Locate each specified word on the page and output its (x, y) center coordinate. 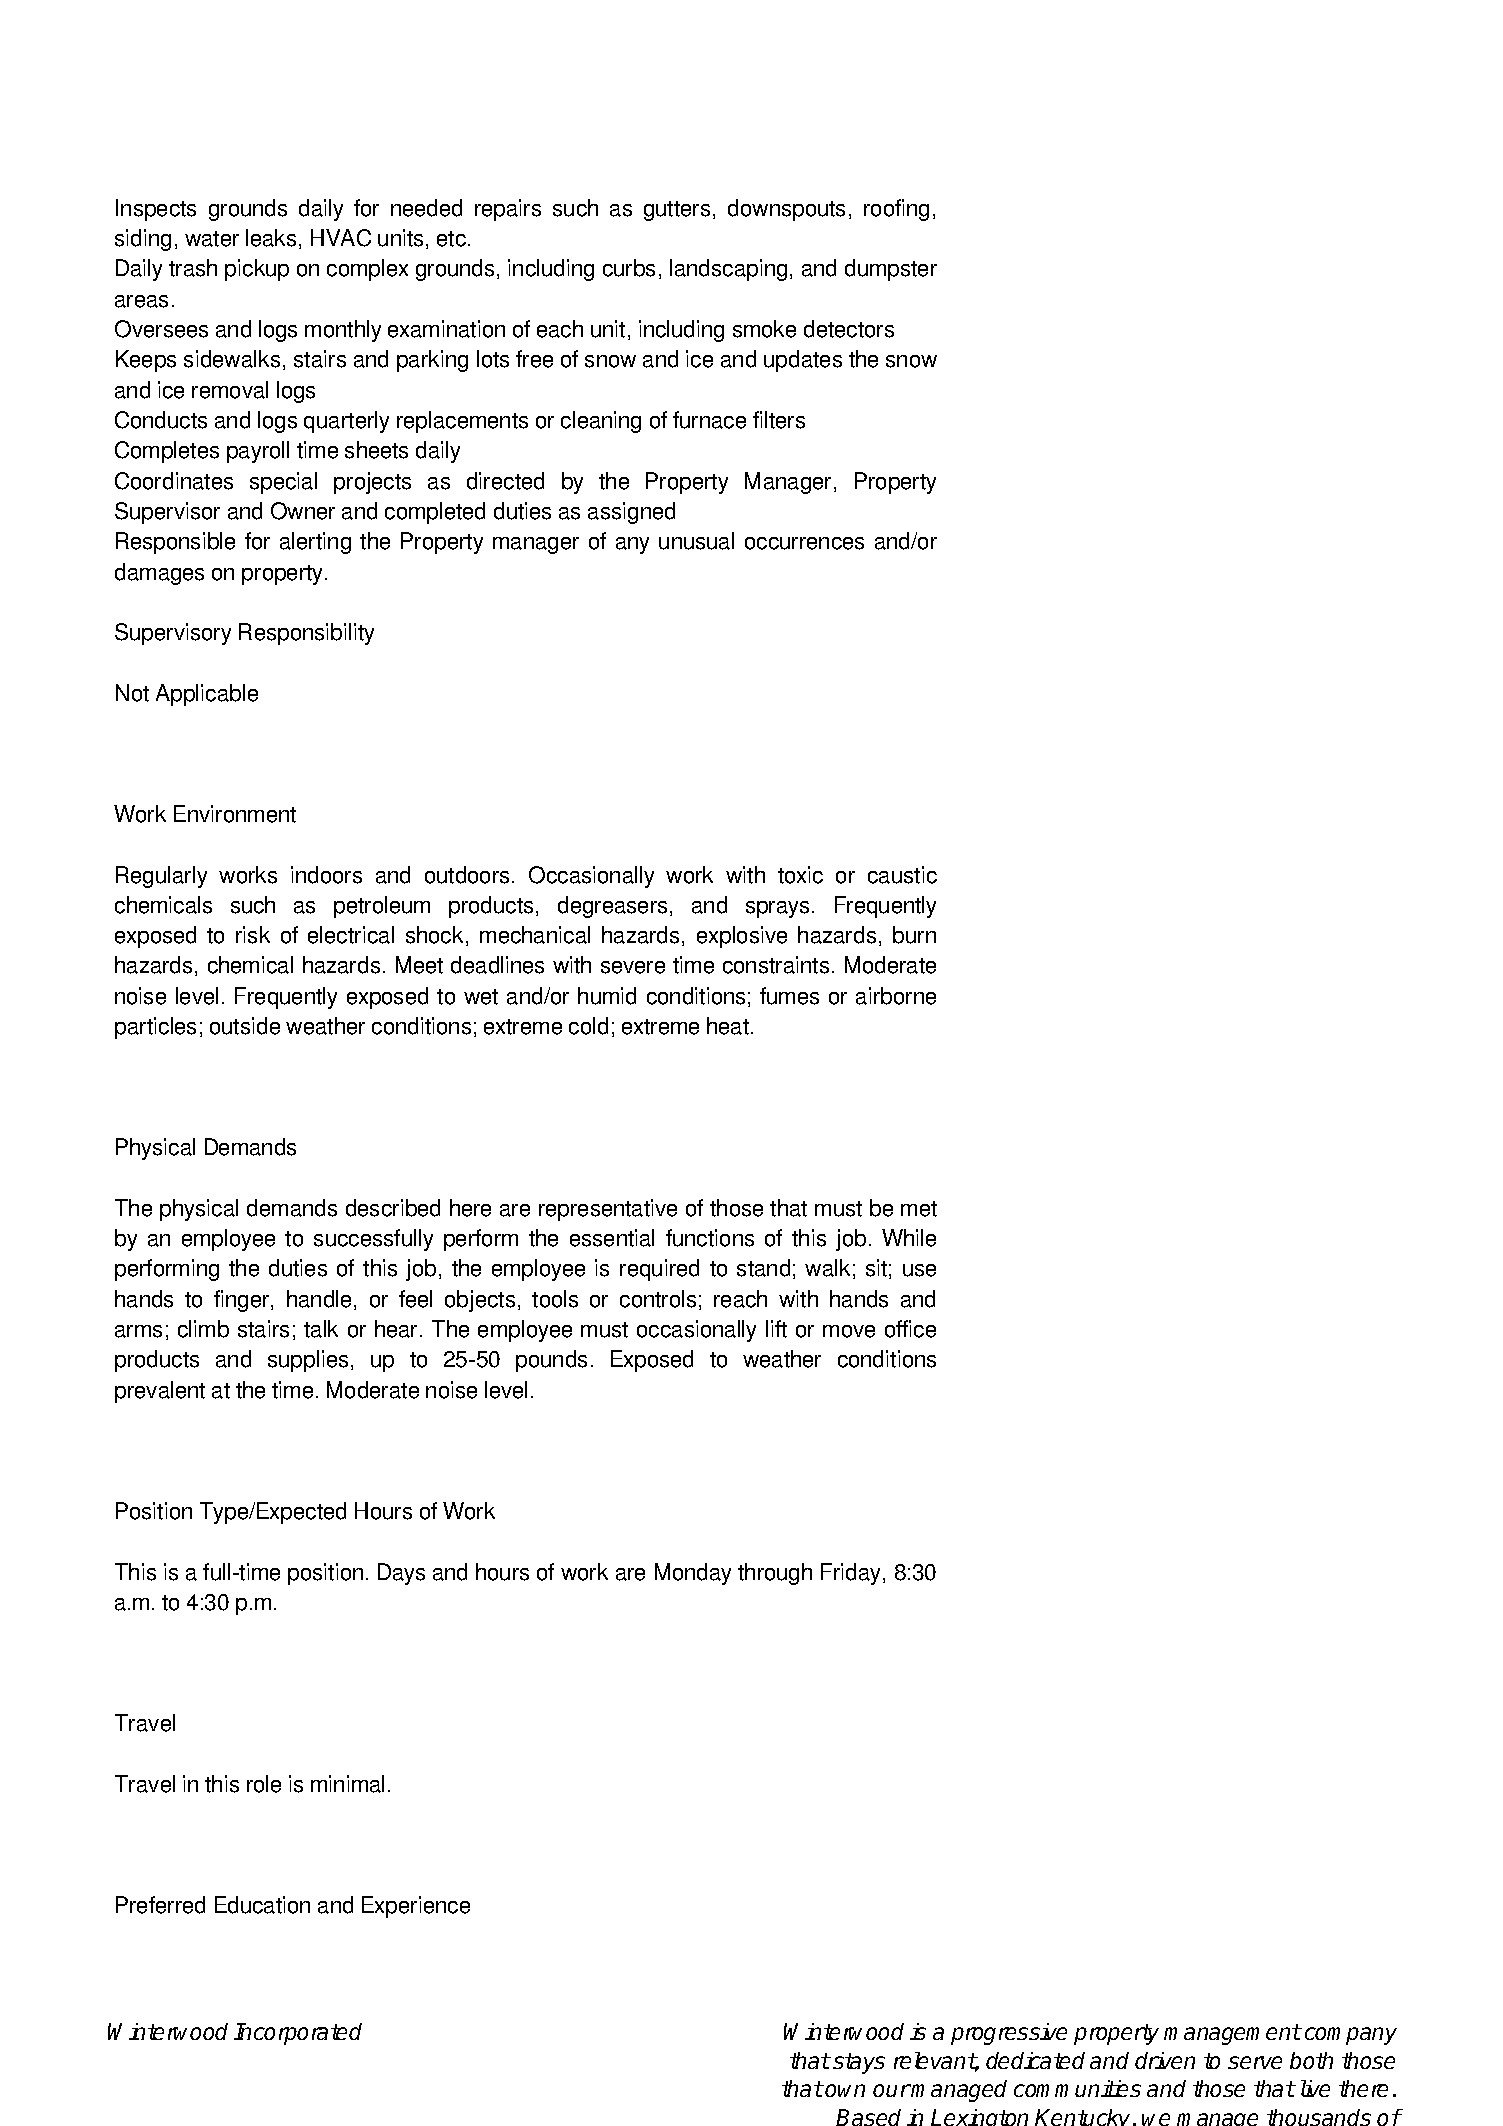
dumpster (891, 270)
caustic (902, 875)
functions (710, 1238)
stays (859, 2063)
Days (401, 1574)
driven (1165, 2060)
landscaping (728, 270)
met (919, 1209)
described (393, 1208)
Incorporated (298, 2034)
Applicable (207, 695)
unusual (696, 541)
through (775, 1574)
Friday (852, 1574)
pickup (257, 270)
